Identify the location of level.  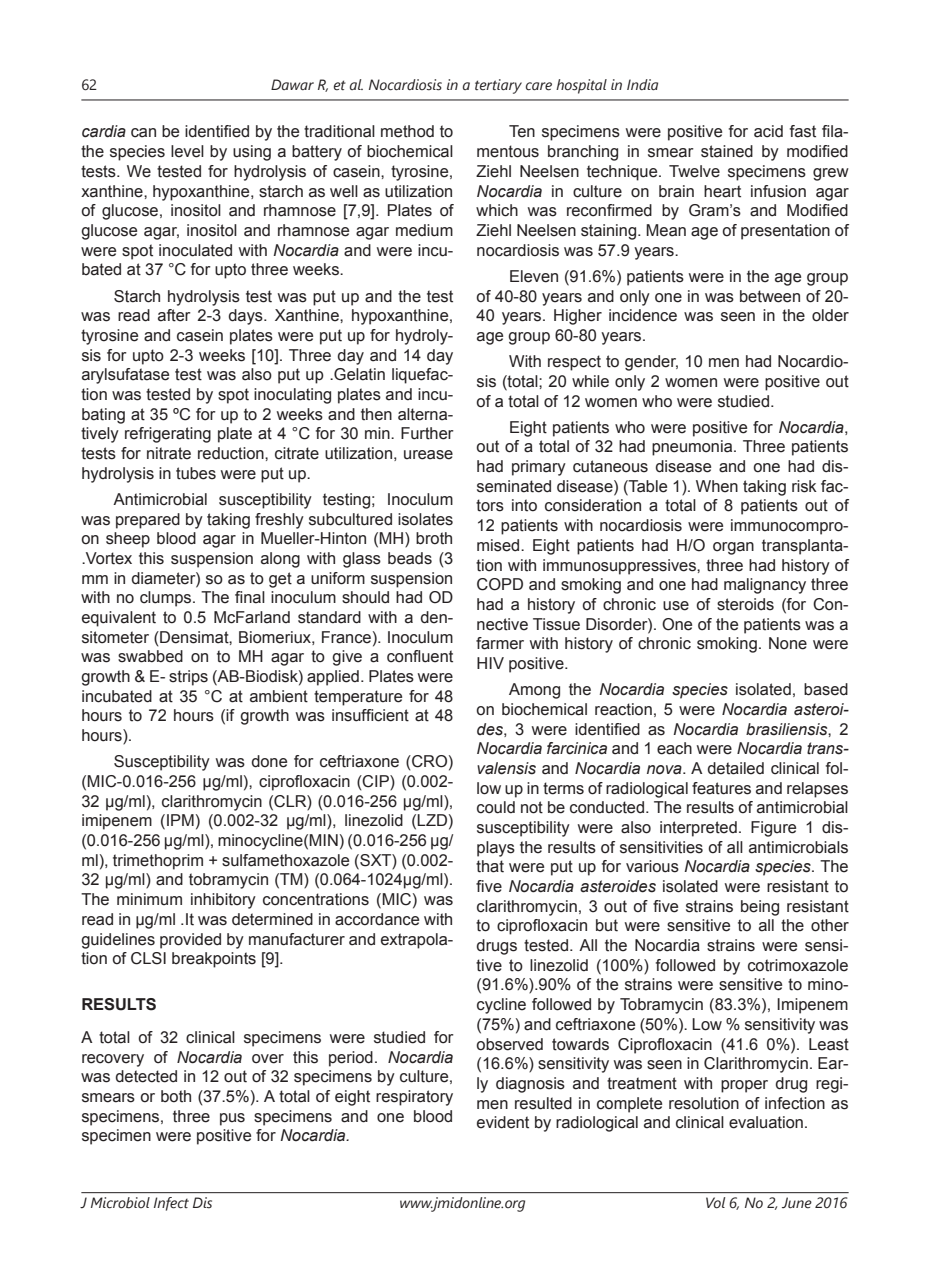
(187, 151).
